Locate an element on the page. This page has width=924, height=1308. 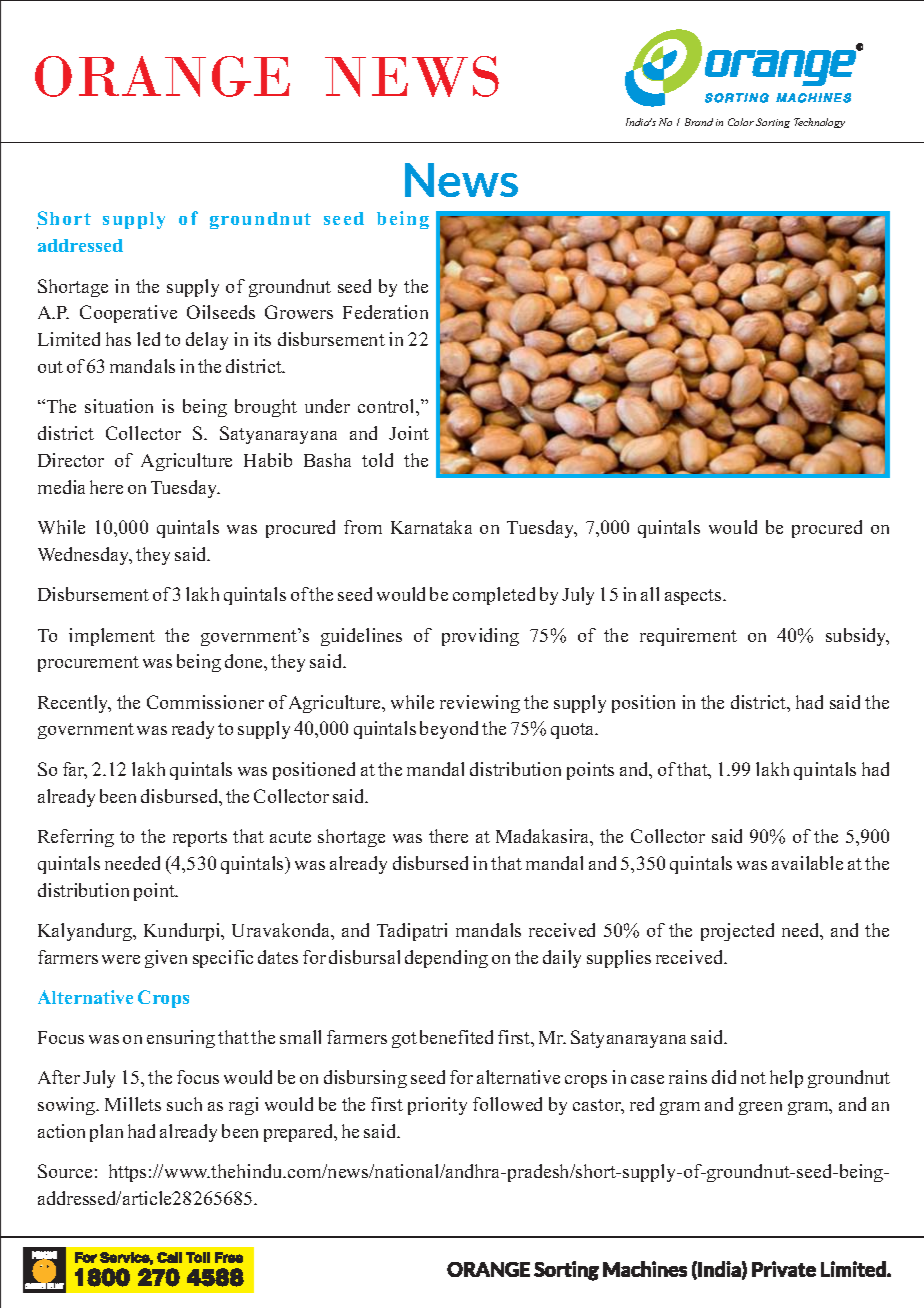
requirement is located at coordinates (688, 637).
